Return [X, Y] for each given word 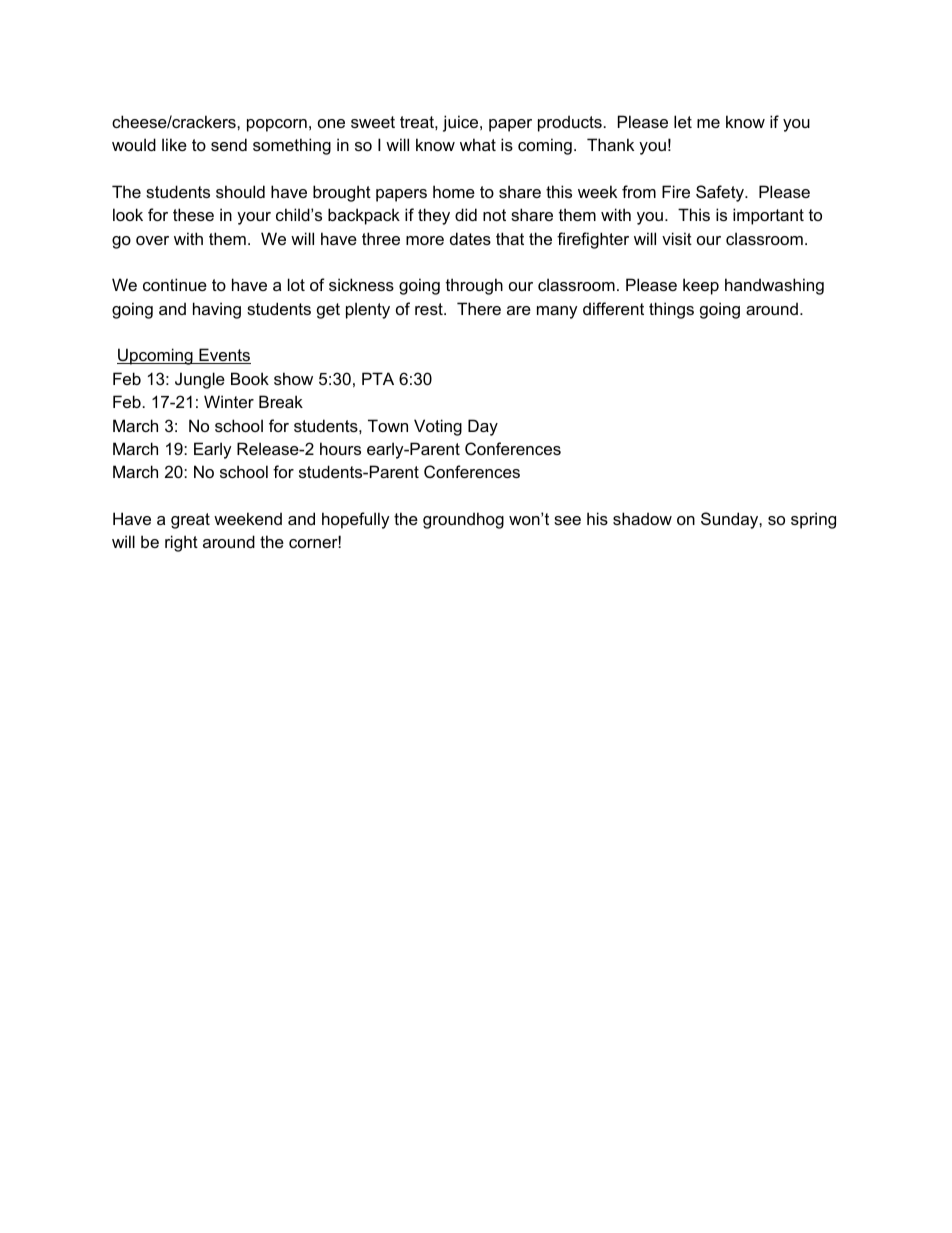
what [478, 144]
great [190, 521]
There [479, 308]
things [671, 310]
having [217, 310]
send [229, 144]
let [683, 121]
